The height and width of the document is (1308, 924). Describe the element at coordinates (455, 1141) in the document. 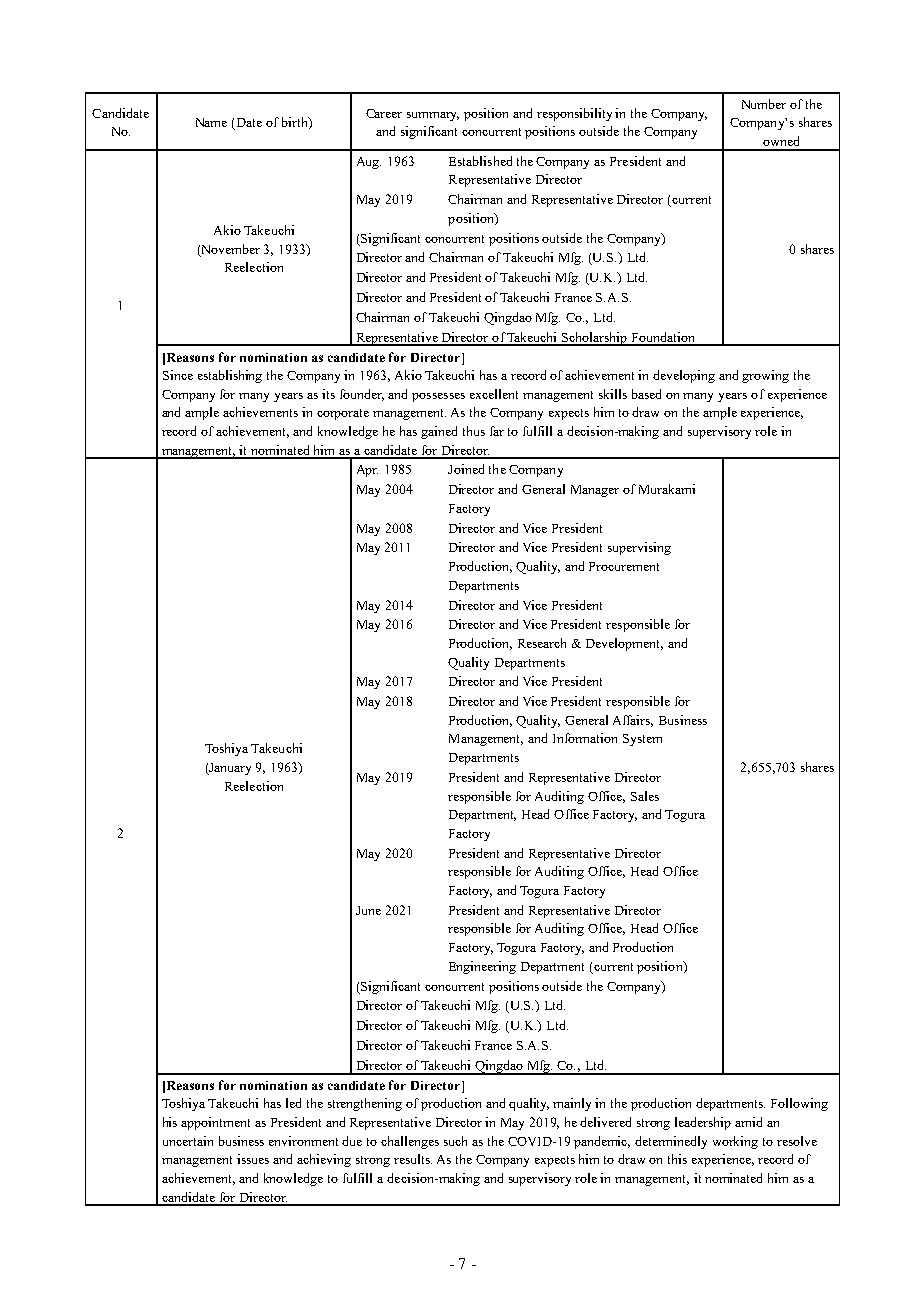

I see `such` at that location.
